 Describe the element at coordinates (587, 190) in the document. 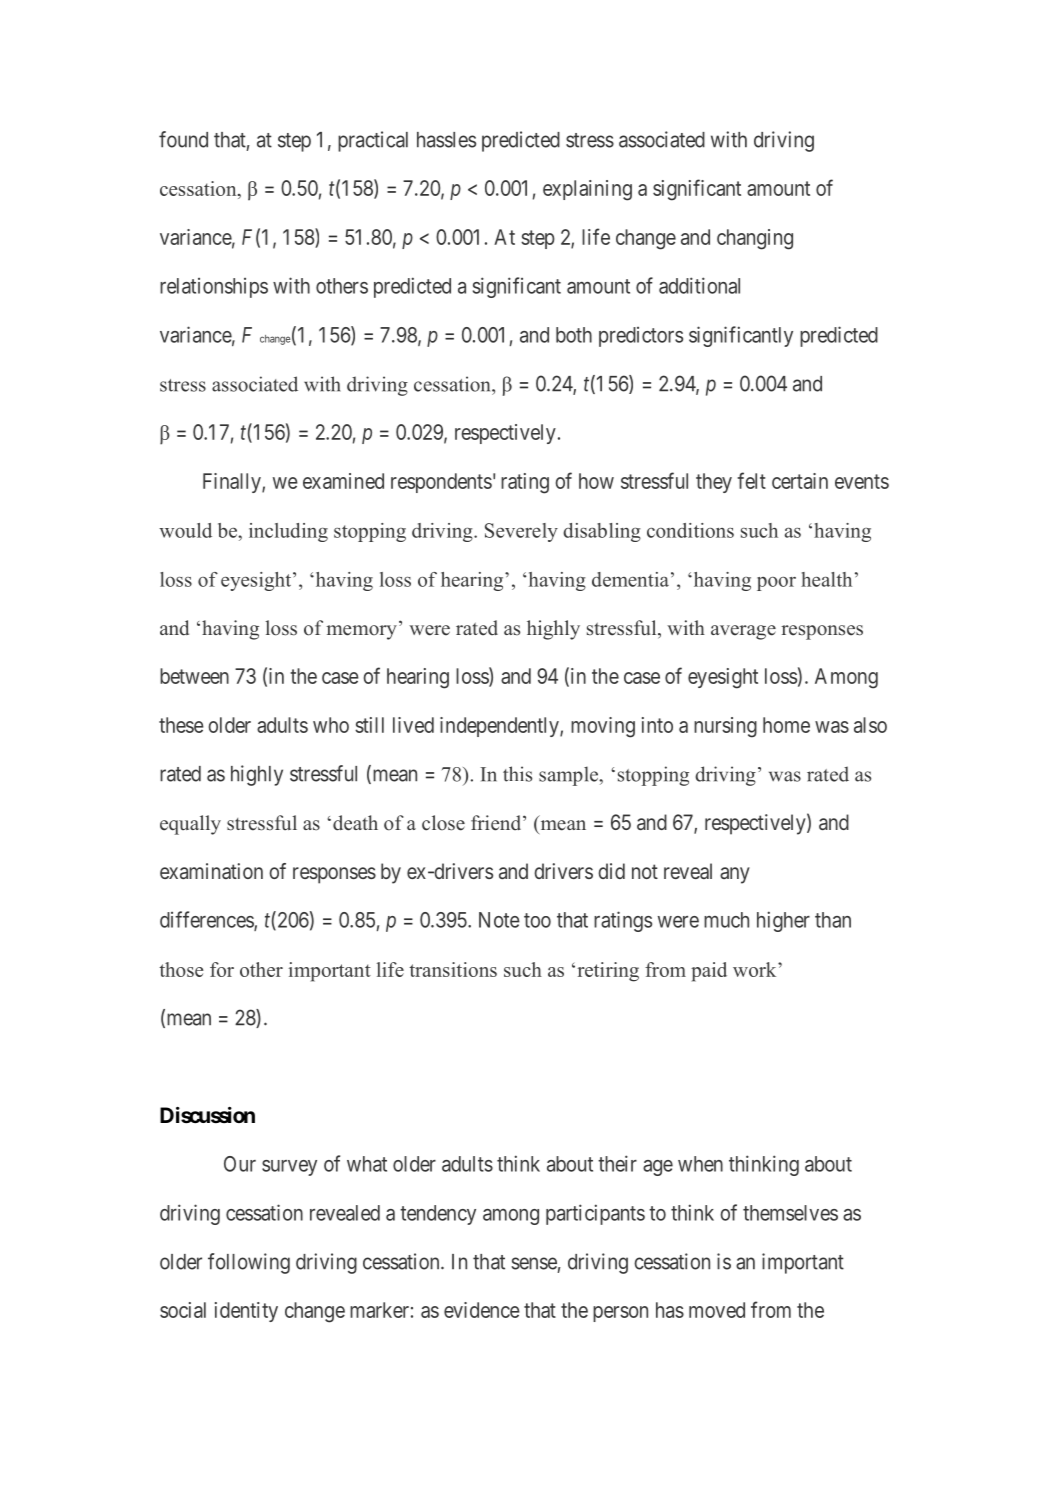

I see `explaining` at that location.
